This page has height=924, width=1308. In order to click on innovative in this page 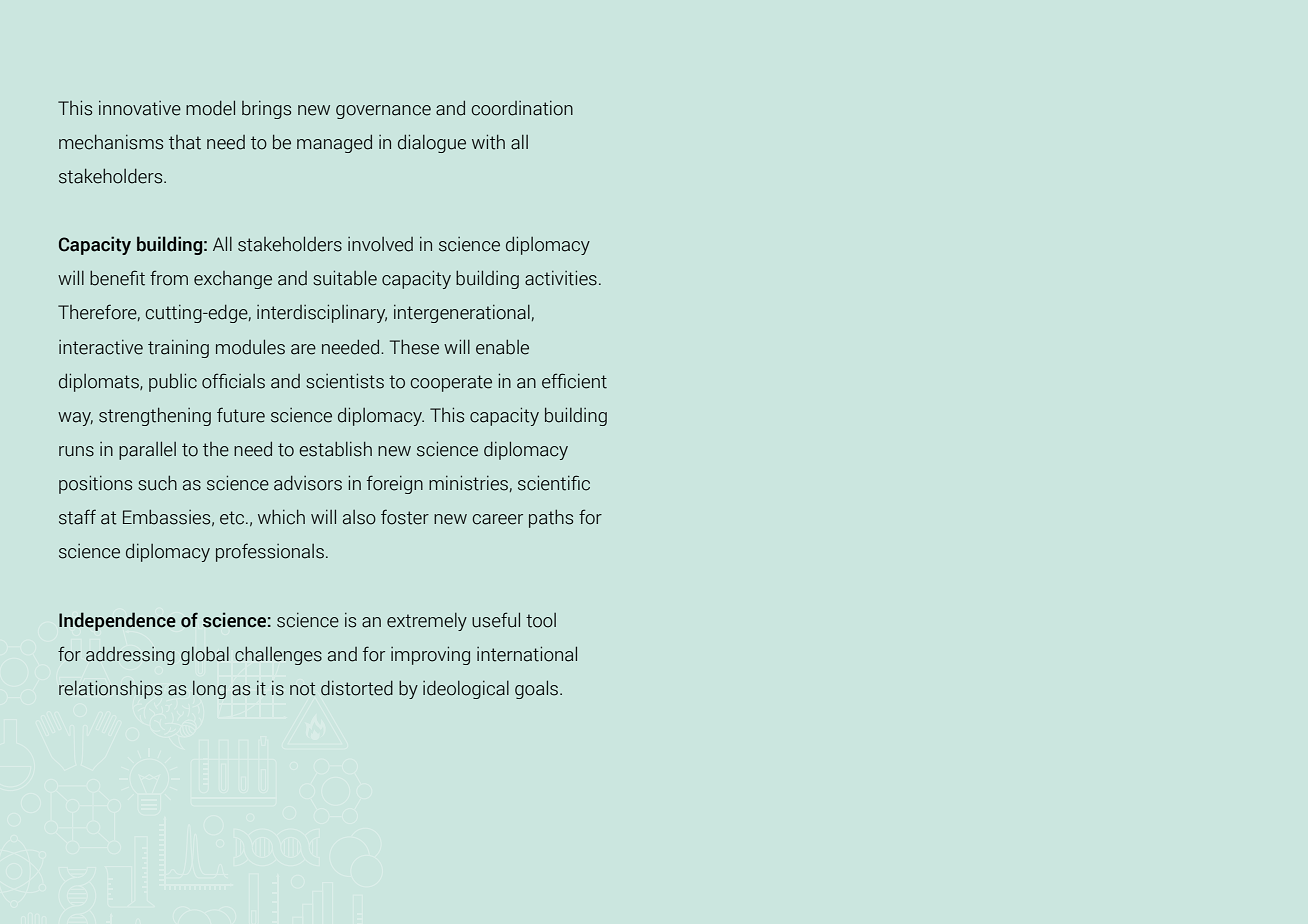, I will do `click(140, 108)`.
